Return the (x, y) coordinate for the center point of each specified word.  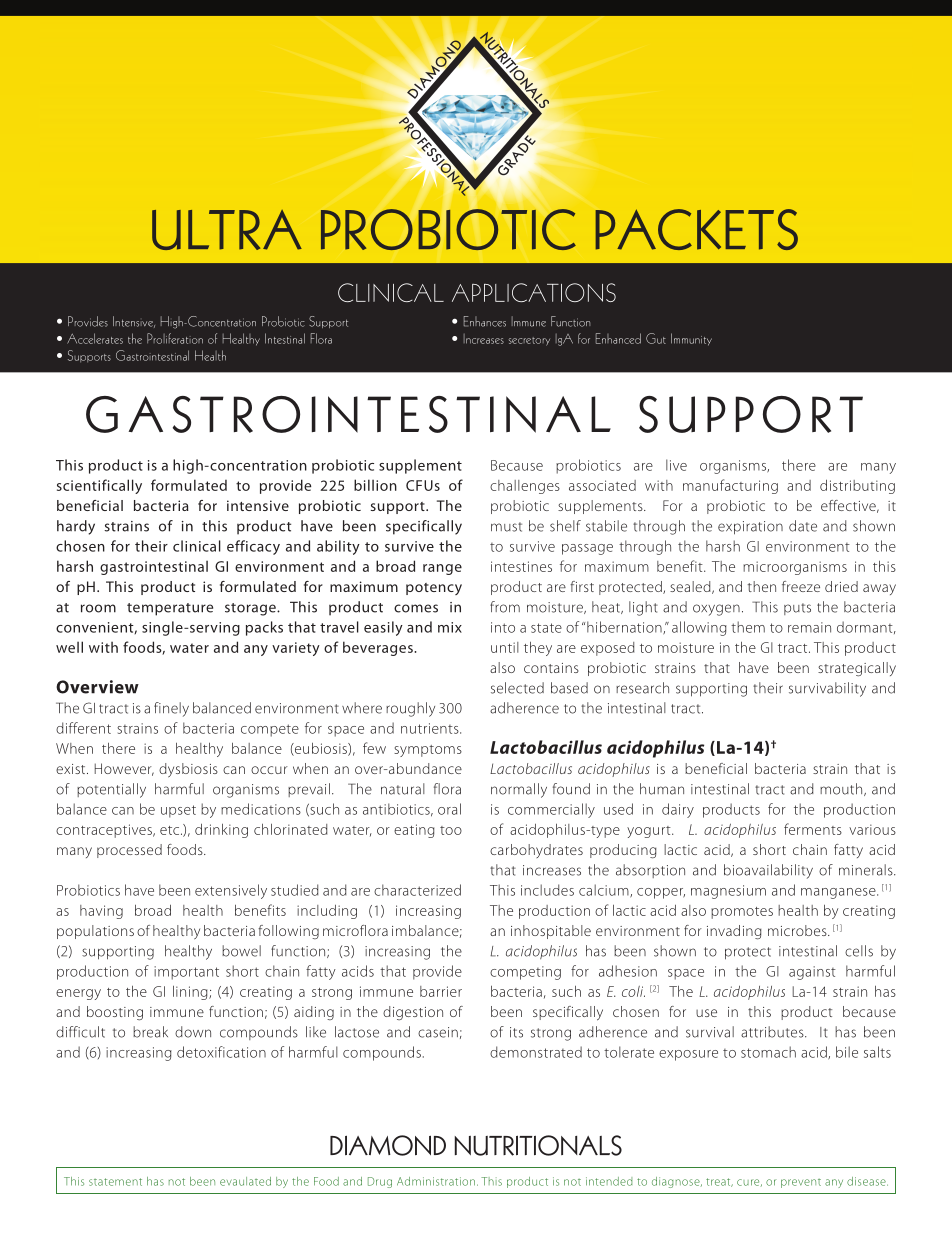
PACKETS (696, 229)
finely (171, 709)
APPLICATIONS (534, 292)
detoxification (221, 1052)
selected (517, 688)
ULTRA (227, 230)
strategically (857, 669)
